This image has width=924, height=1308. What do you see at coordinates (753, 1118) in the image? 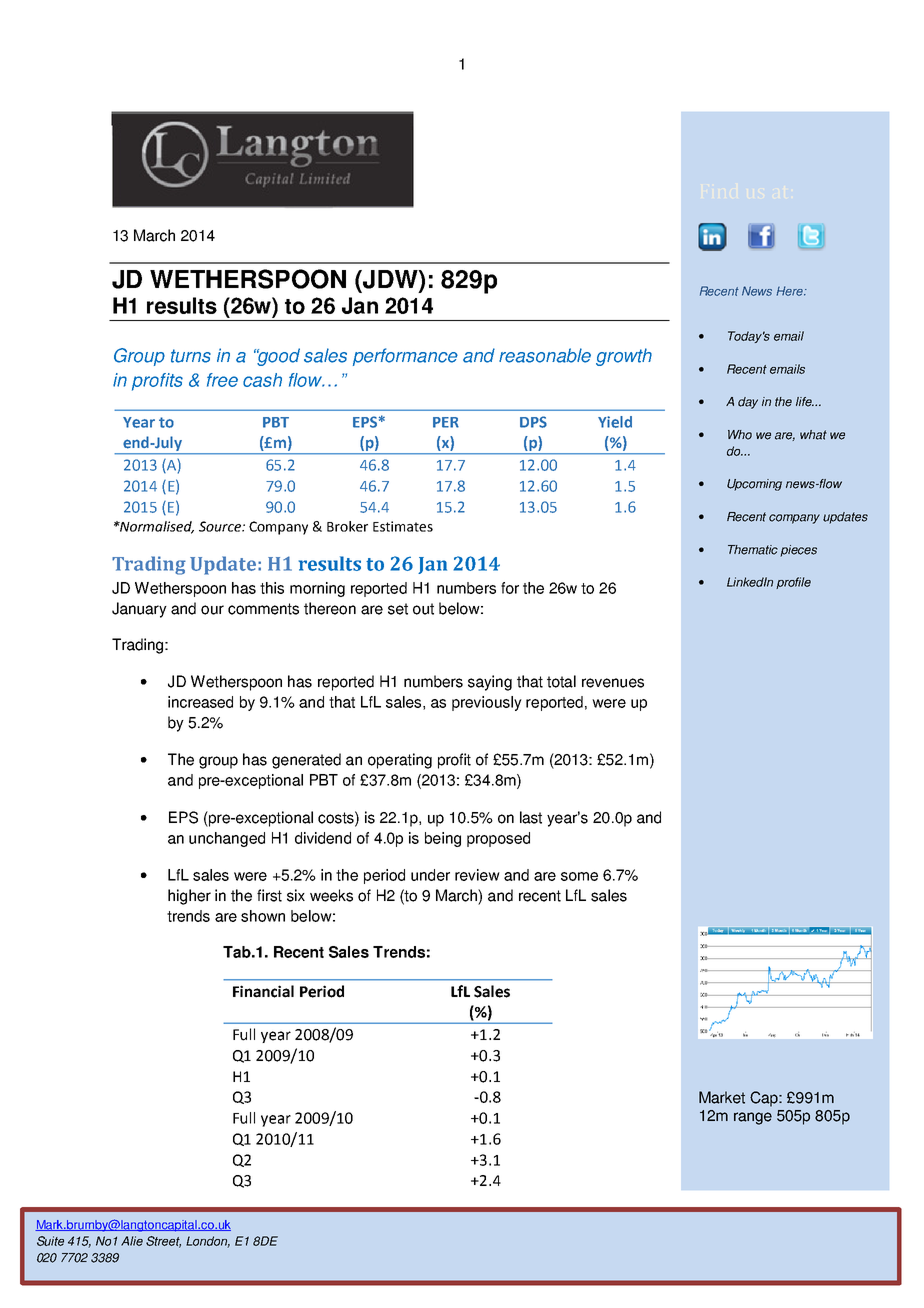
I see `range` at bounding box center [753, 1118].
